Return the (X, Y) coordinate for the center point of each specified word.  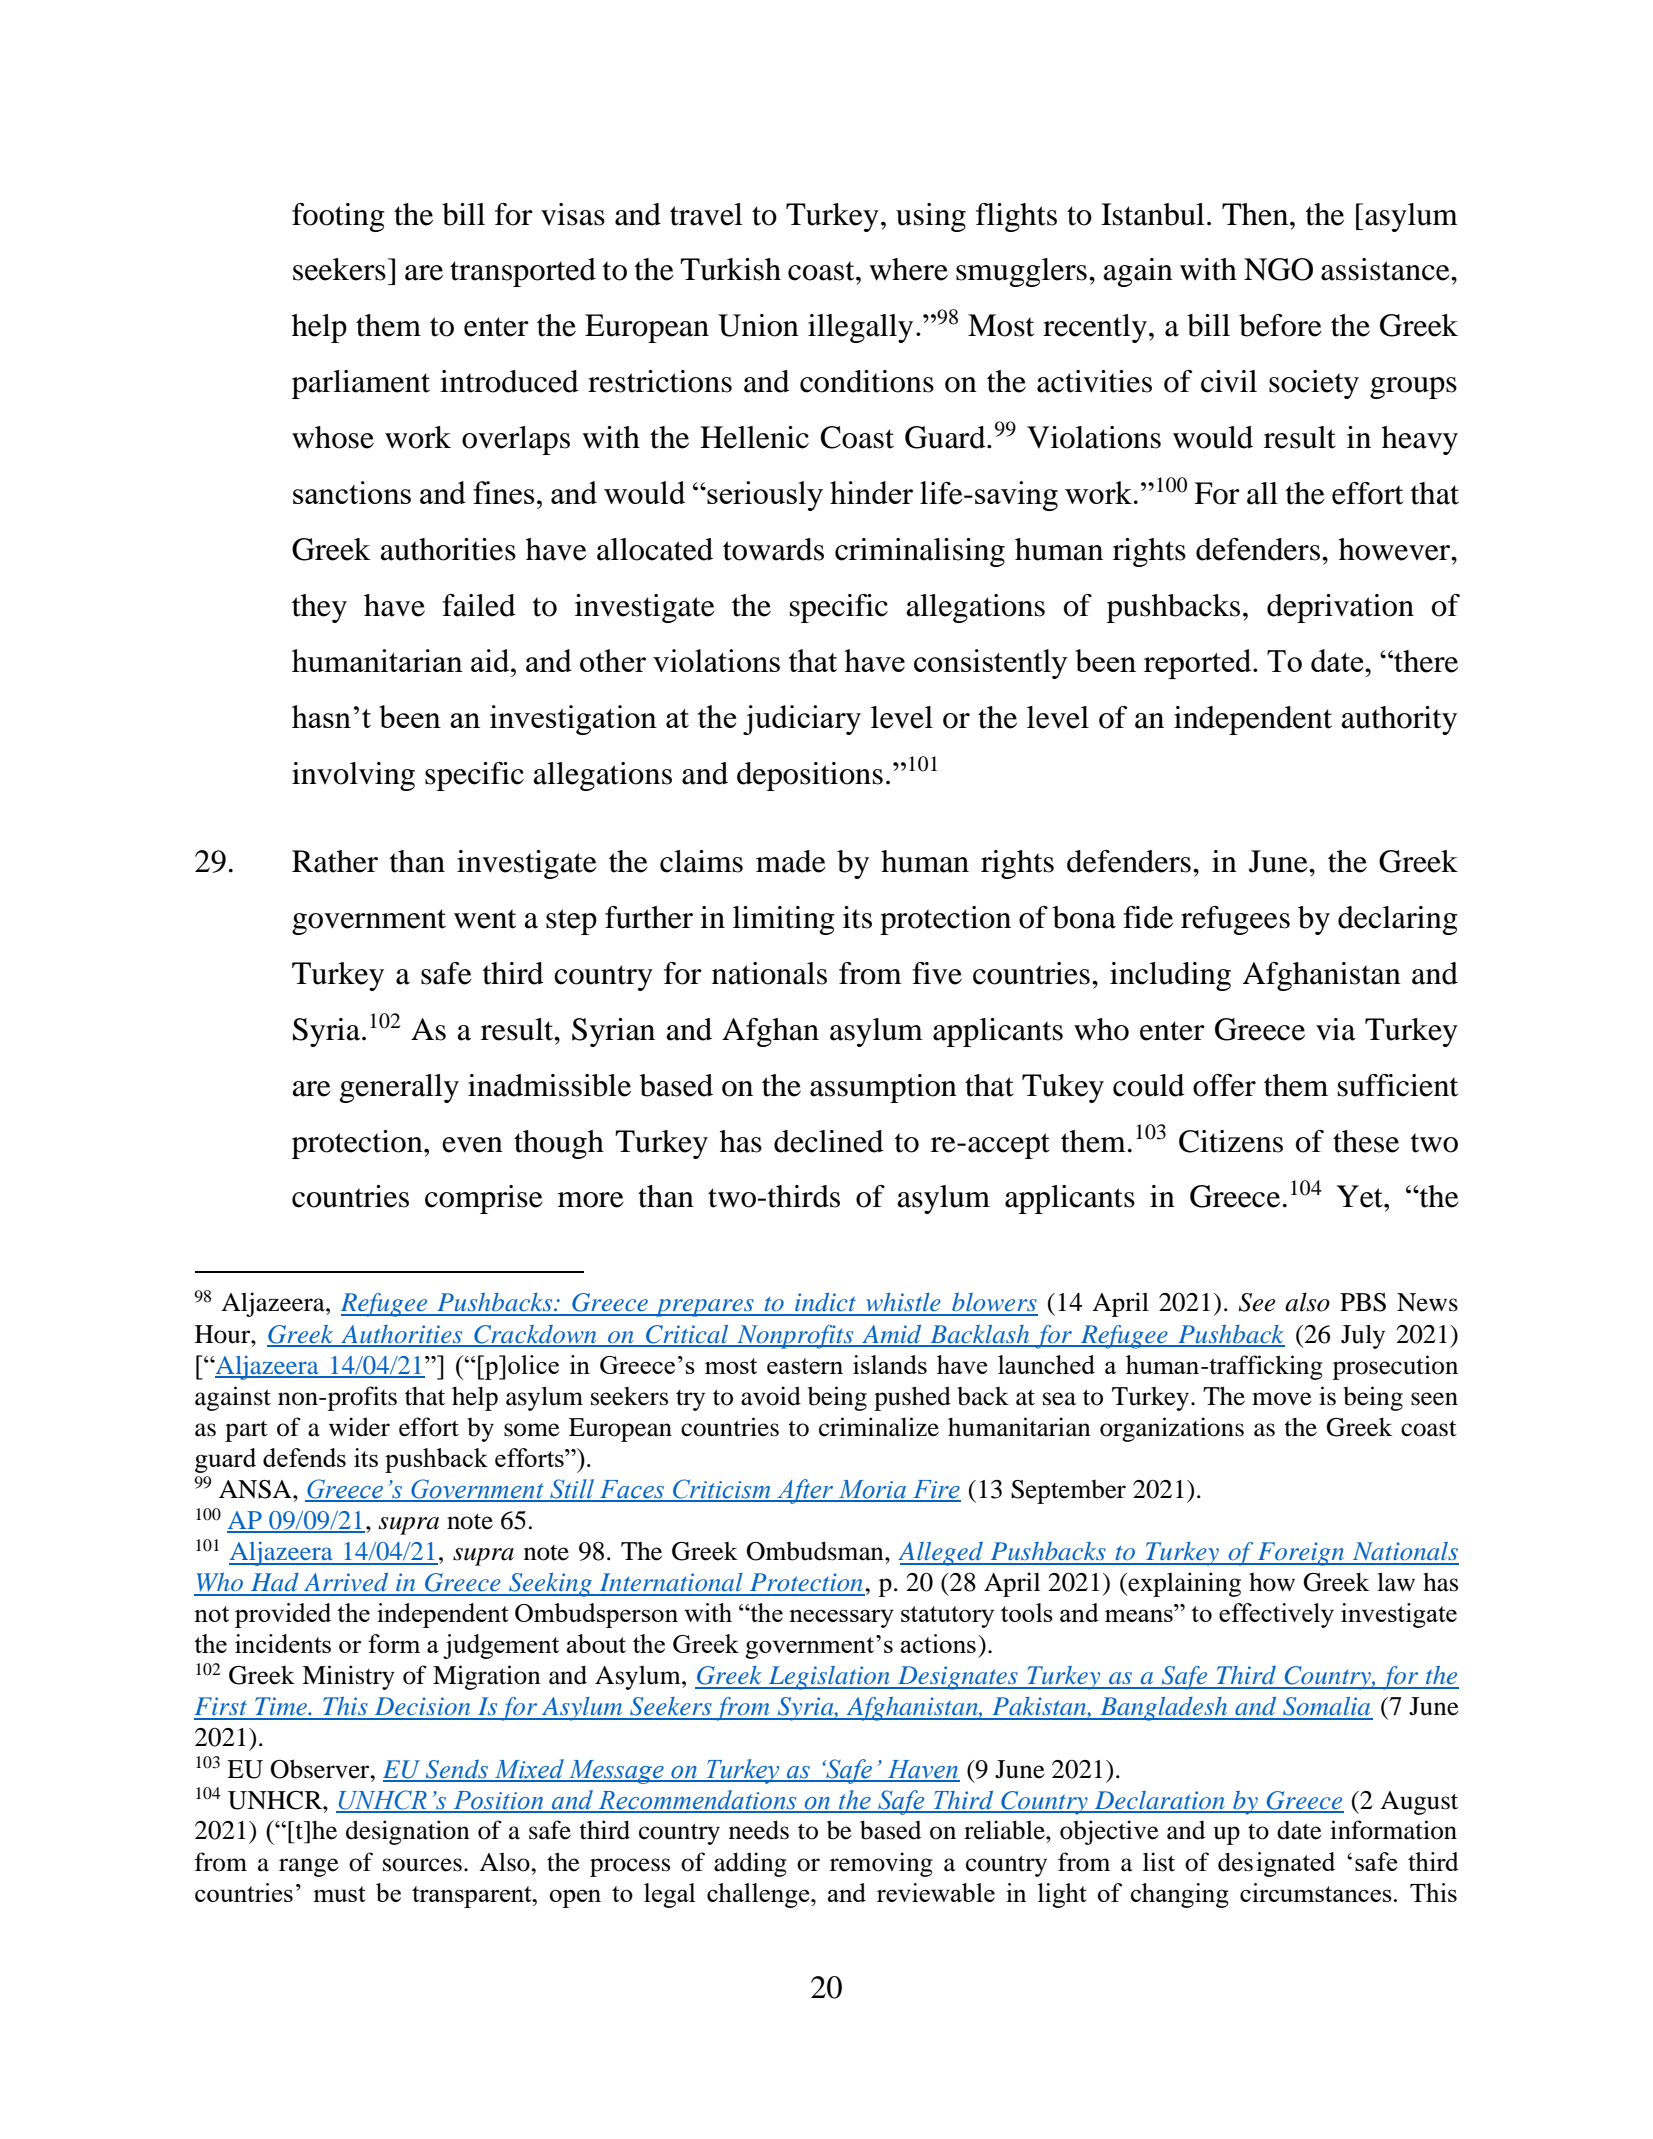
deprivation (1340, 608)
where (908, 269)
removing (881, 1864)
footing (338, 217)
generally (399, 1088)
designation (408, 1832)
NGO (1278, 269)
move (1282, 1399)
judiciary (802, 720)
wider (359, 1427)
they (319, 608)
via (1336, 1029)
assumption (883, 1088)
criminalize (879, 1427)
